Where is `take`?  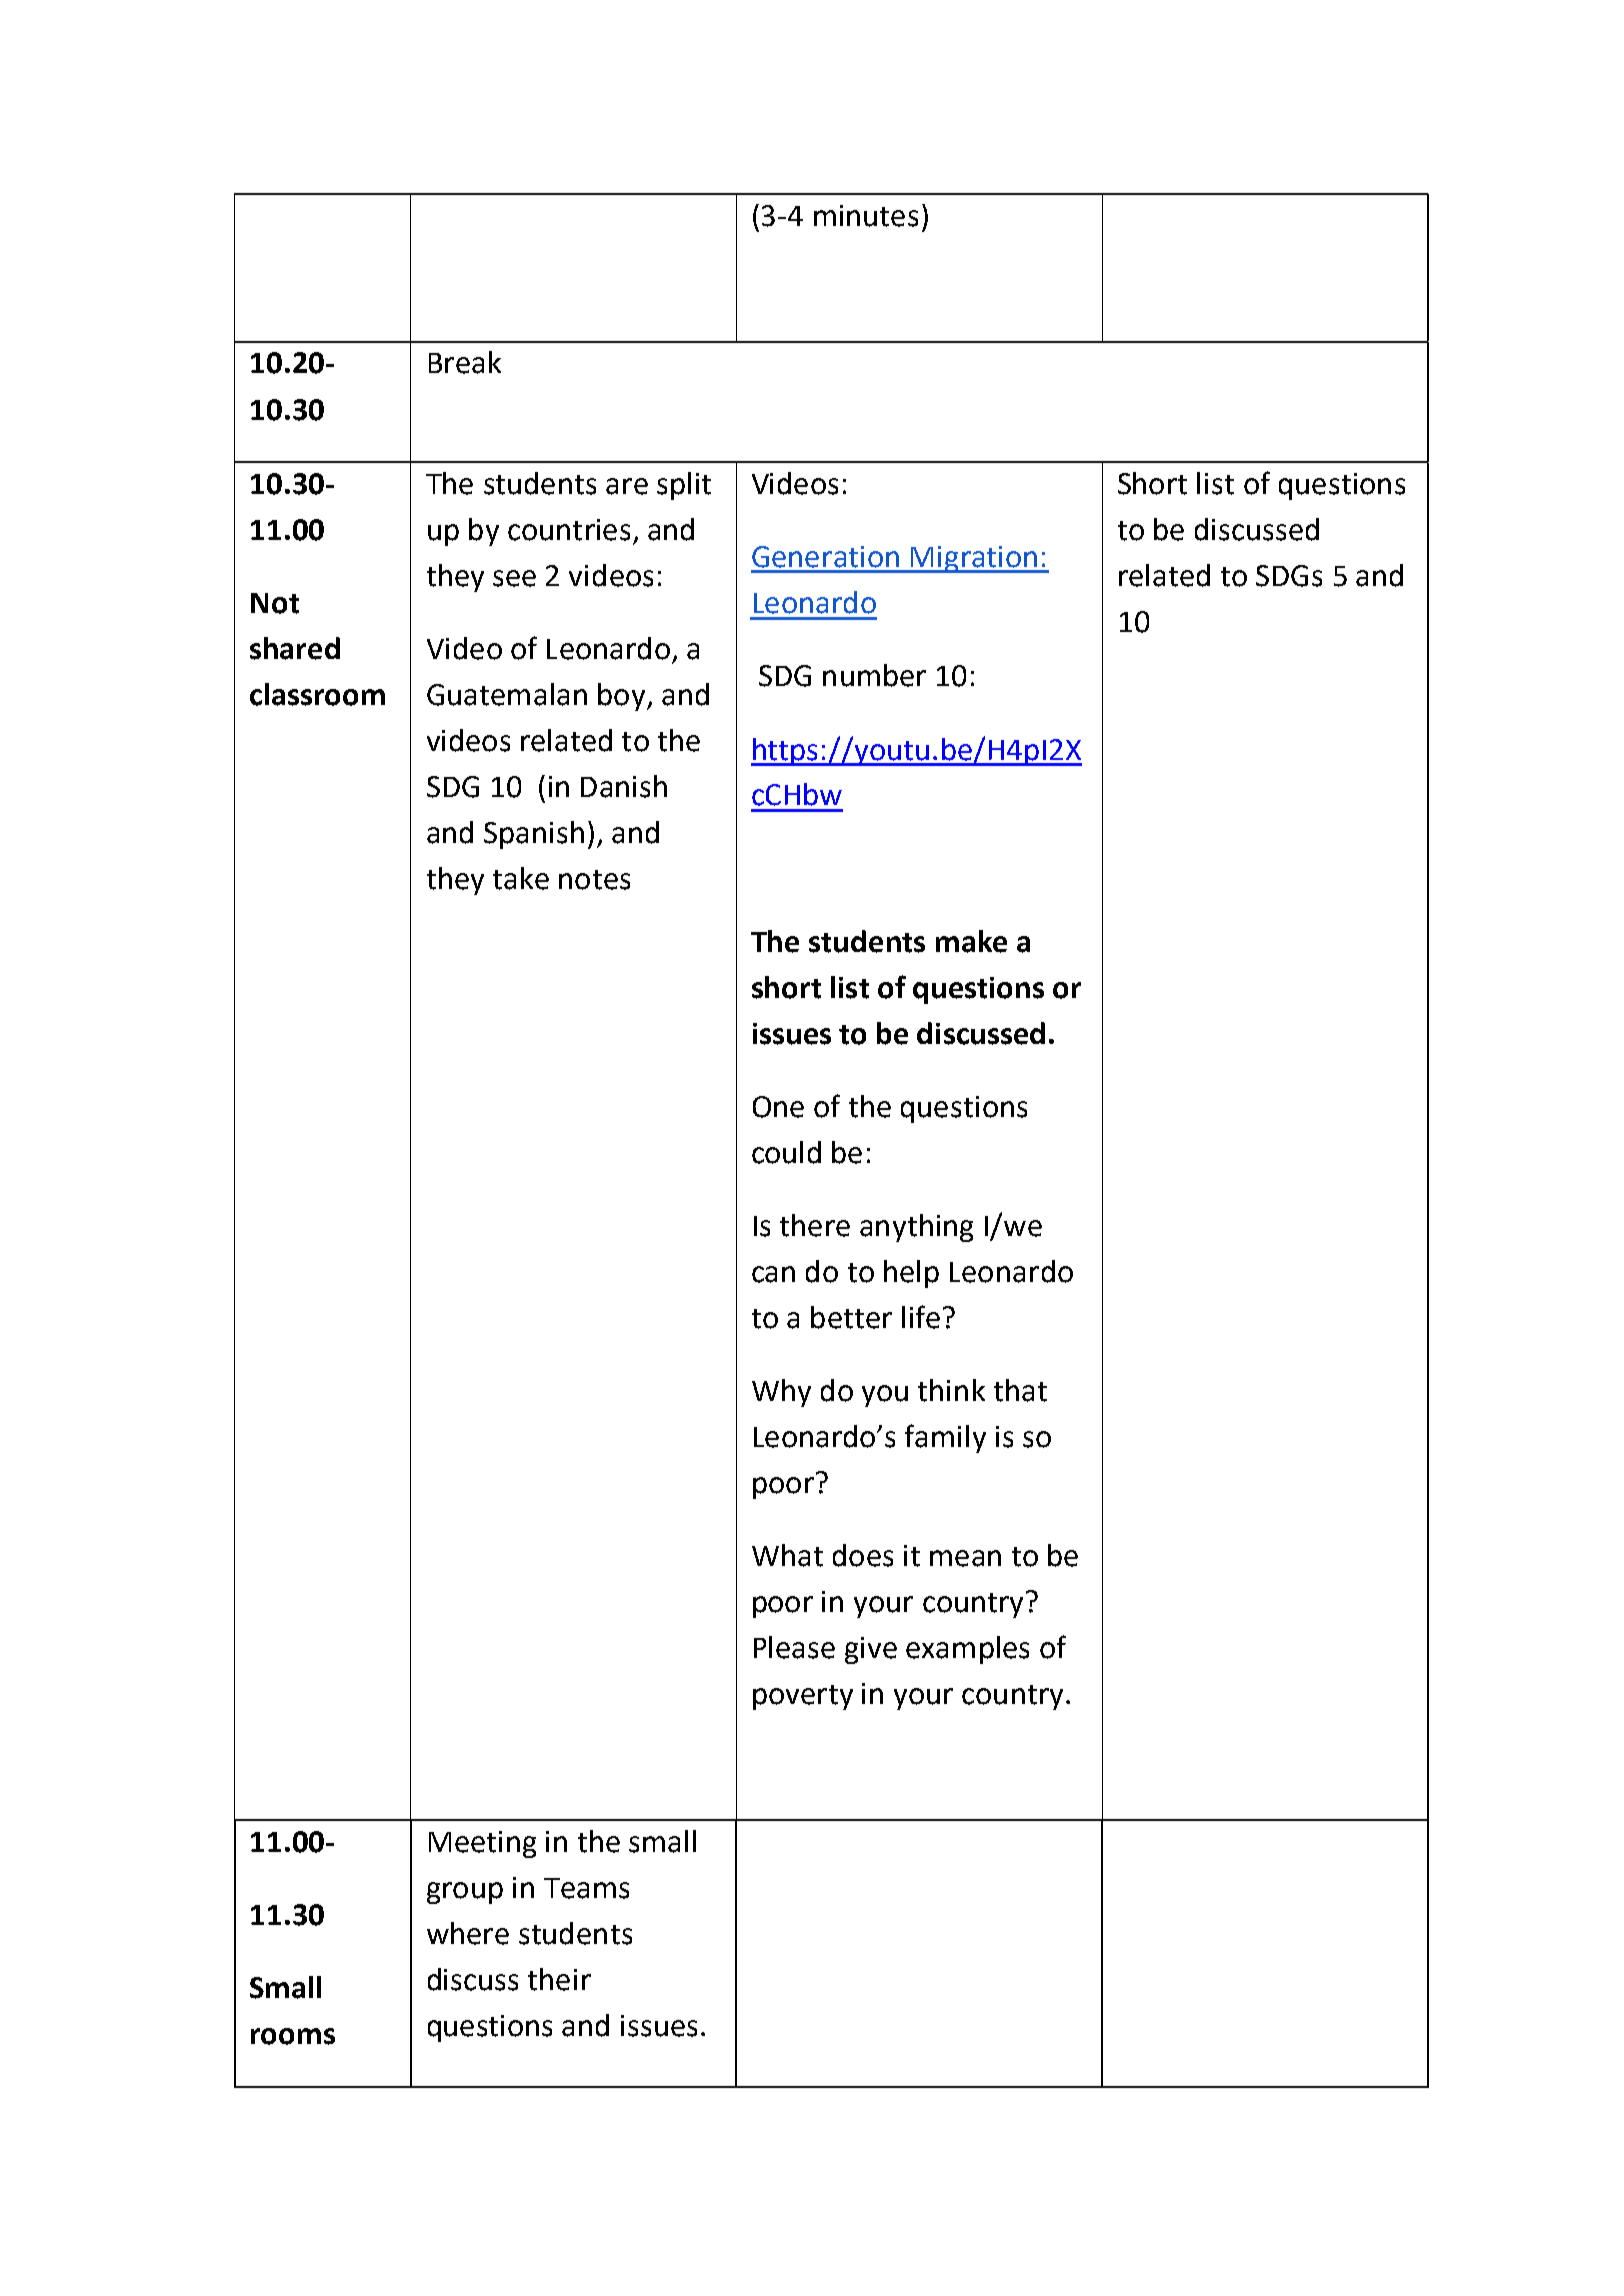
take is located at coordinates (521, 878).
